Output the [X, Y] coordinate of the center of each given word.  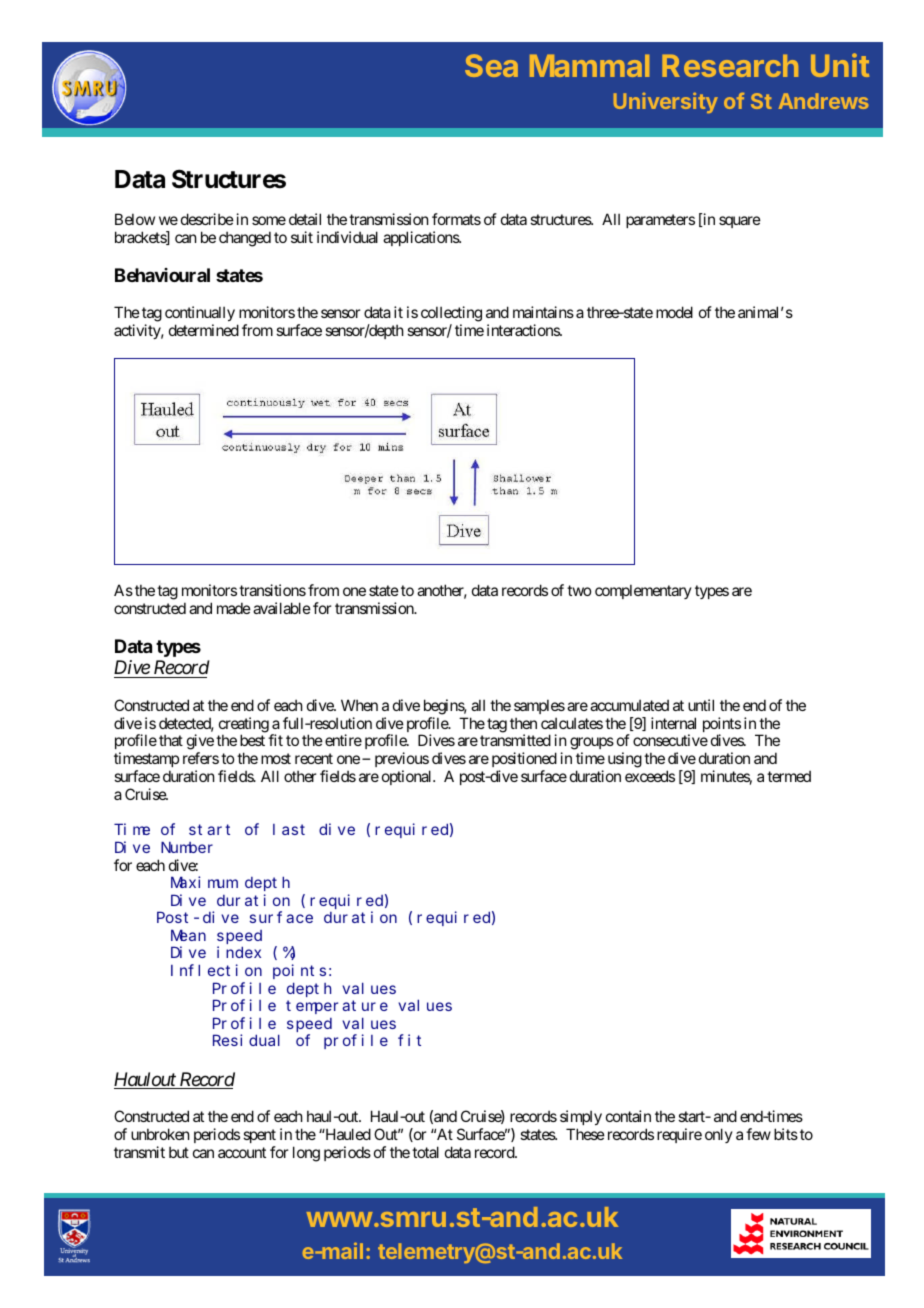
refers [201, 758]
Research [730, 65]
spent [259, 1136]
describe [207, 219]
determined [204, 330]
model [674, 312]
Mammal [589, 65]
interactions [524, 330]
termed [789, 776]
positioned [524, 761]
